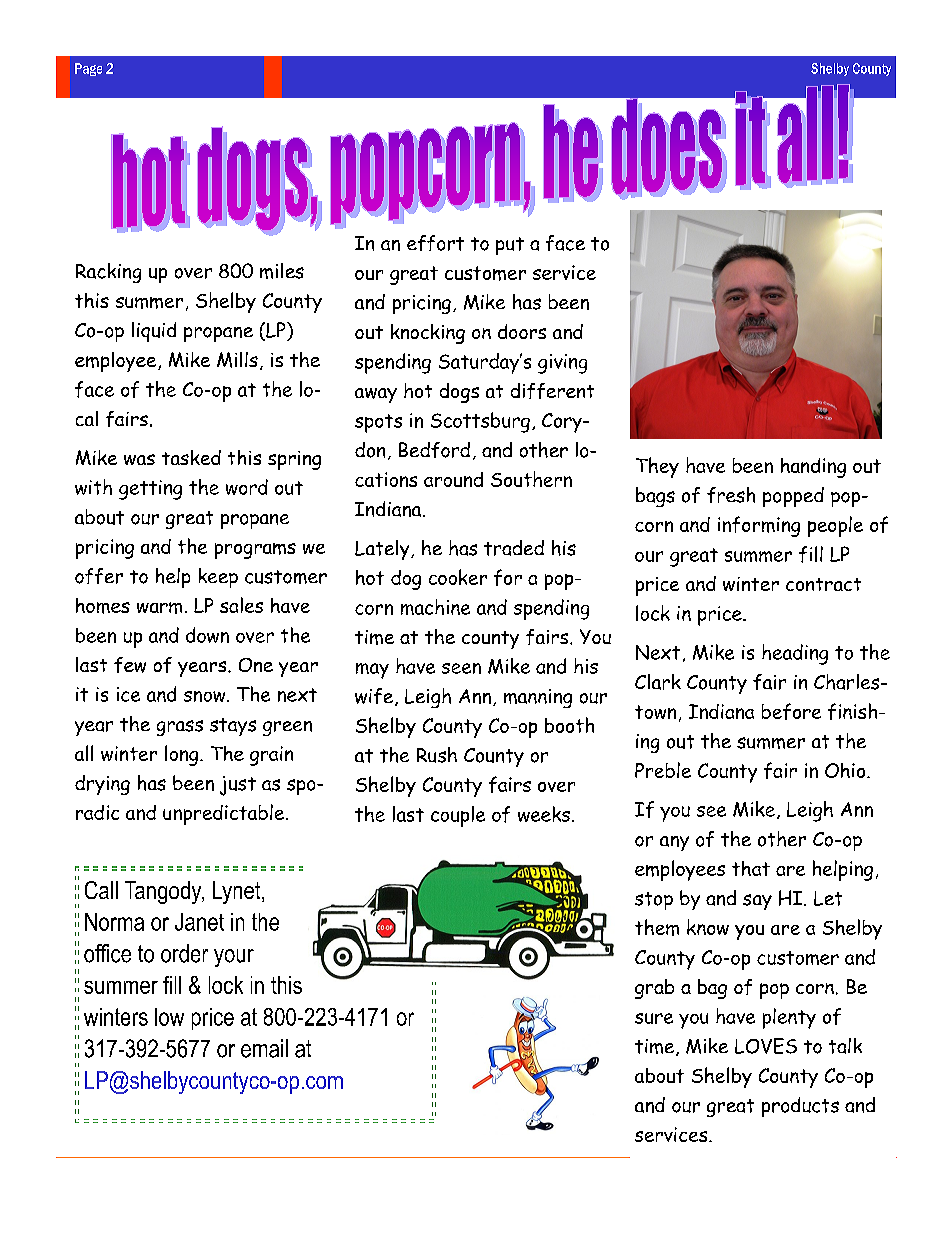 The width and height of the screenshot is (952, 1233). I want to click on Page, so click(88, 69).
